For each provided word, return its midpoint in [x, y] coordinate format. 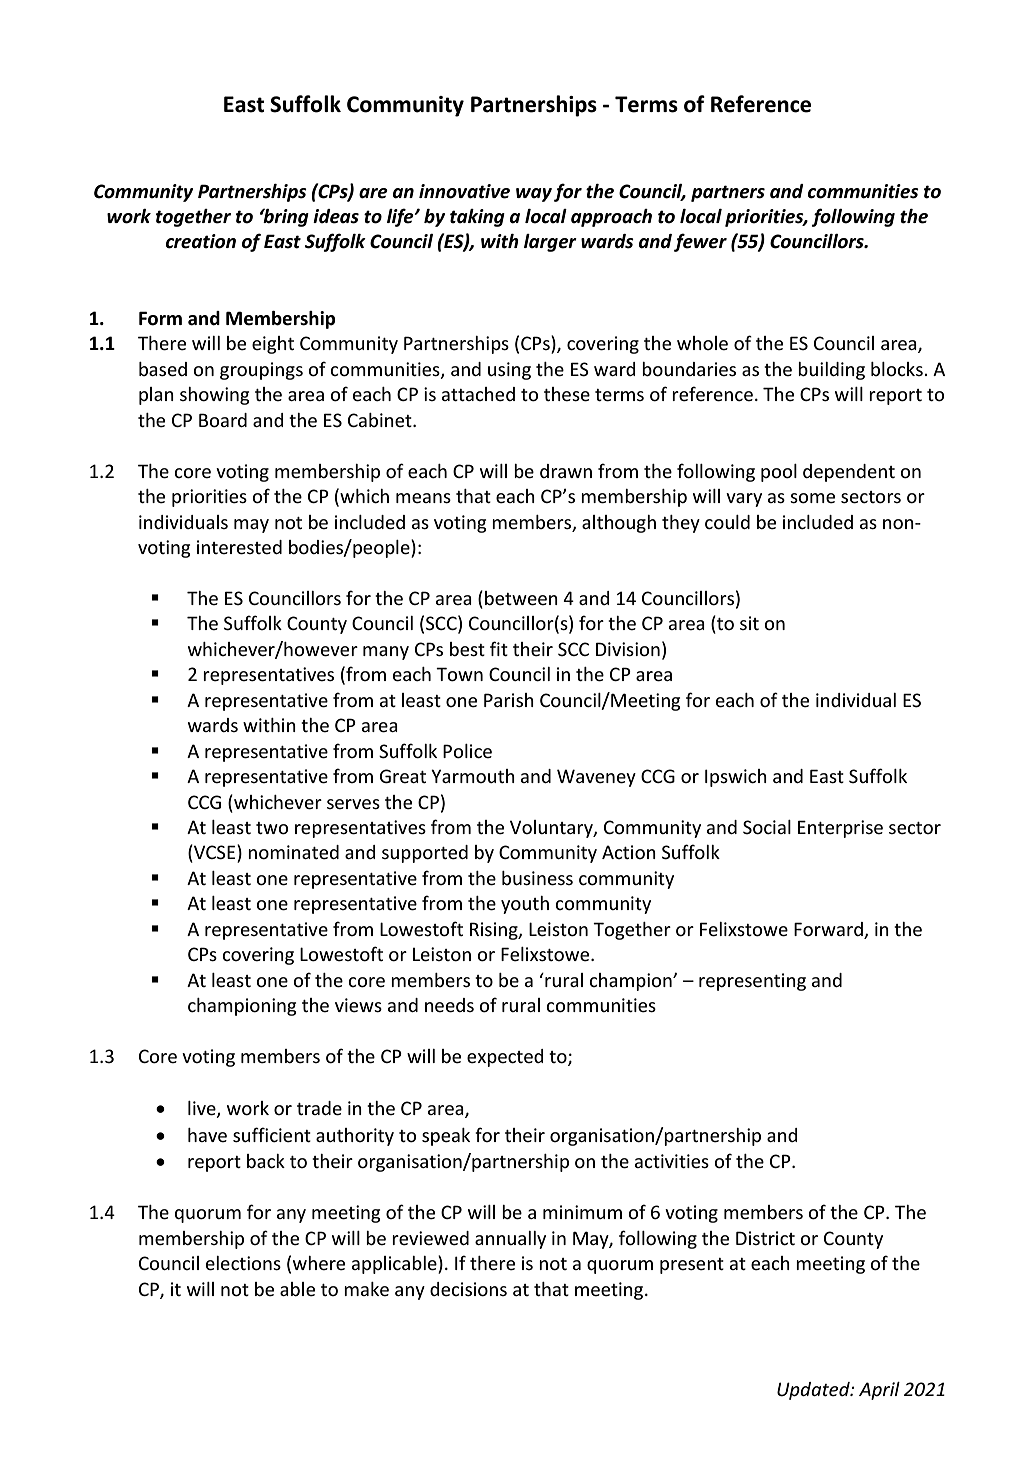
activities [672, 1161]
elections [243, 1263]
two [272, 828]
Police [467, 751]
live [203, 1109]
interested [239, 547]
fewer [700, 242]
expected [505, 1058]
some [812, 498]
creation [201, 241]
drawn [566, 471]
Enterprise [840, 829]
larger [550, 243]
